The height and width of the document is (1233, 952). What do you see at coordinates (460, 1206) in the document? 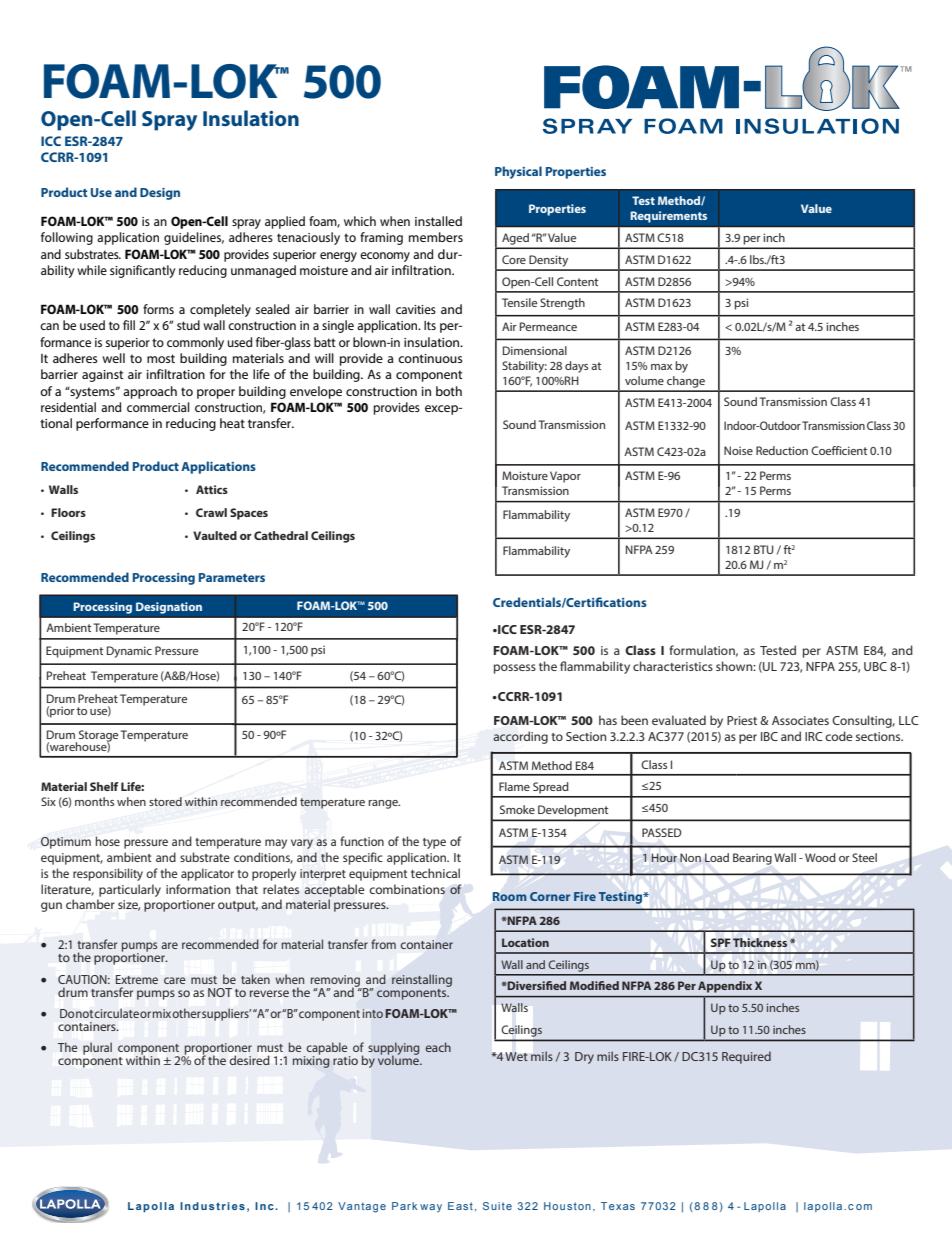
I see `East` at bounding box center [460, 1206].
